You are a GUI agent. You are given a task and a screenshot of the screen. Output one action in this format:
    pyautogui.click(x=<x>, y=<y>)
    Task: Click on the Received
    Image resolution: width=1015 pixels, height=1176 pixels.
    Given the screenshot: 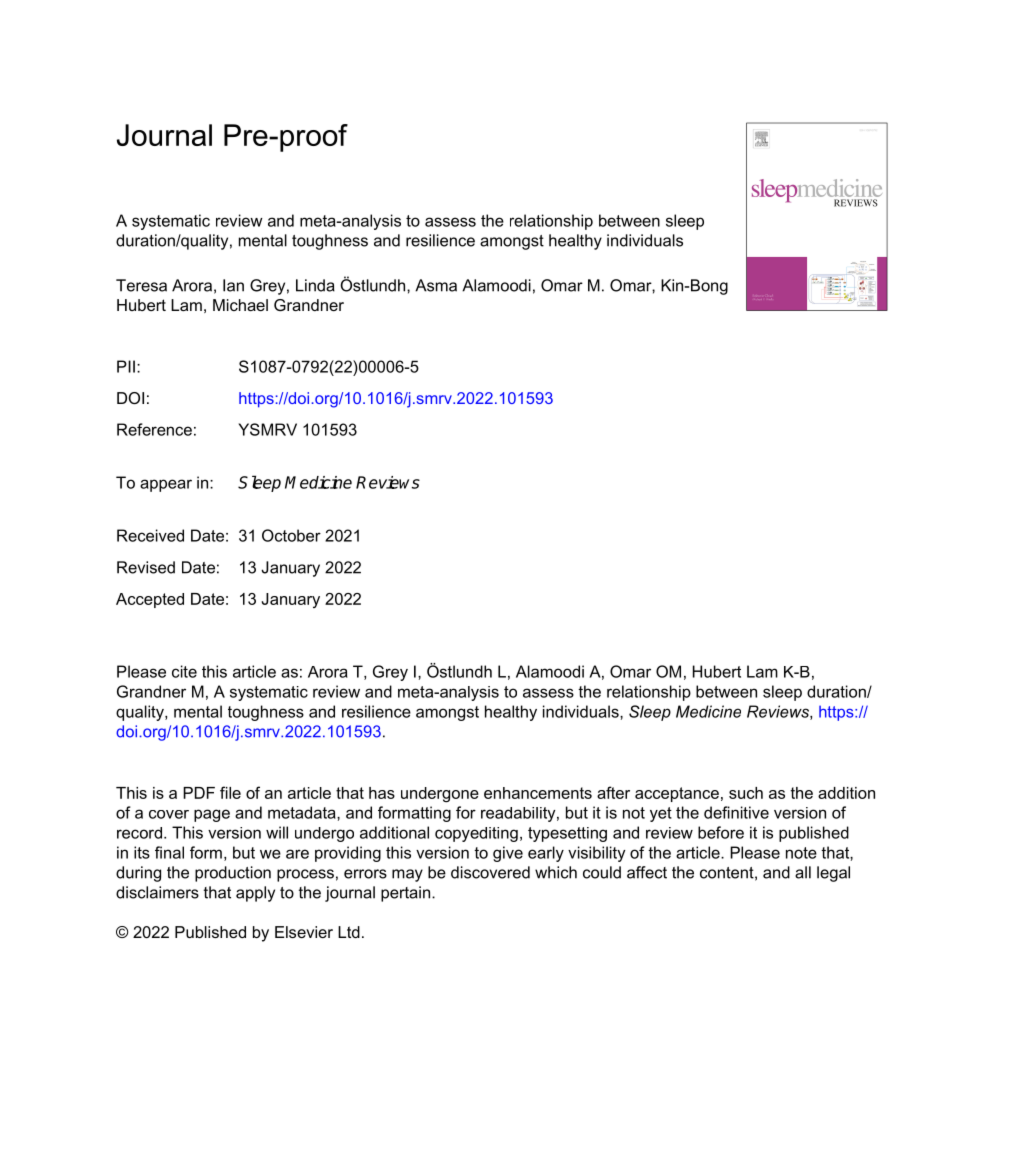 What is the action you would take?
    pyautogui.click(x=150, y=535)
